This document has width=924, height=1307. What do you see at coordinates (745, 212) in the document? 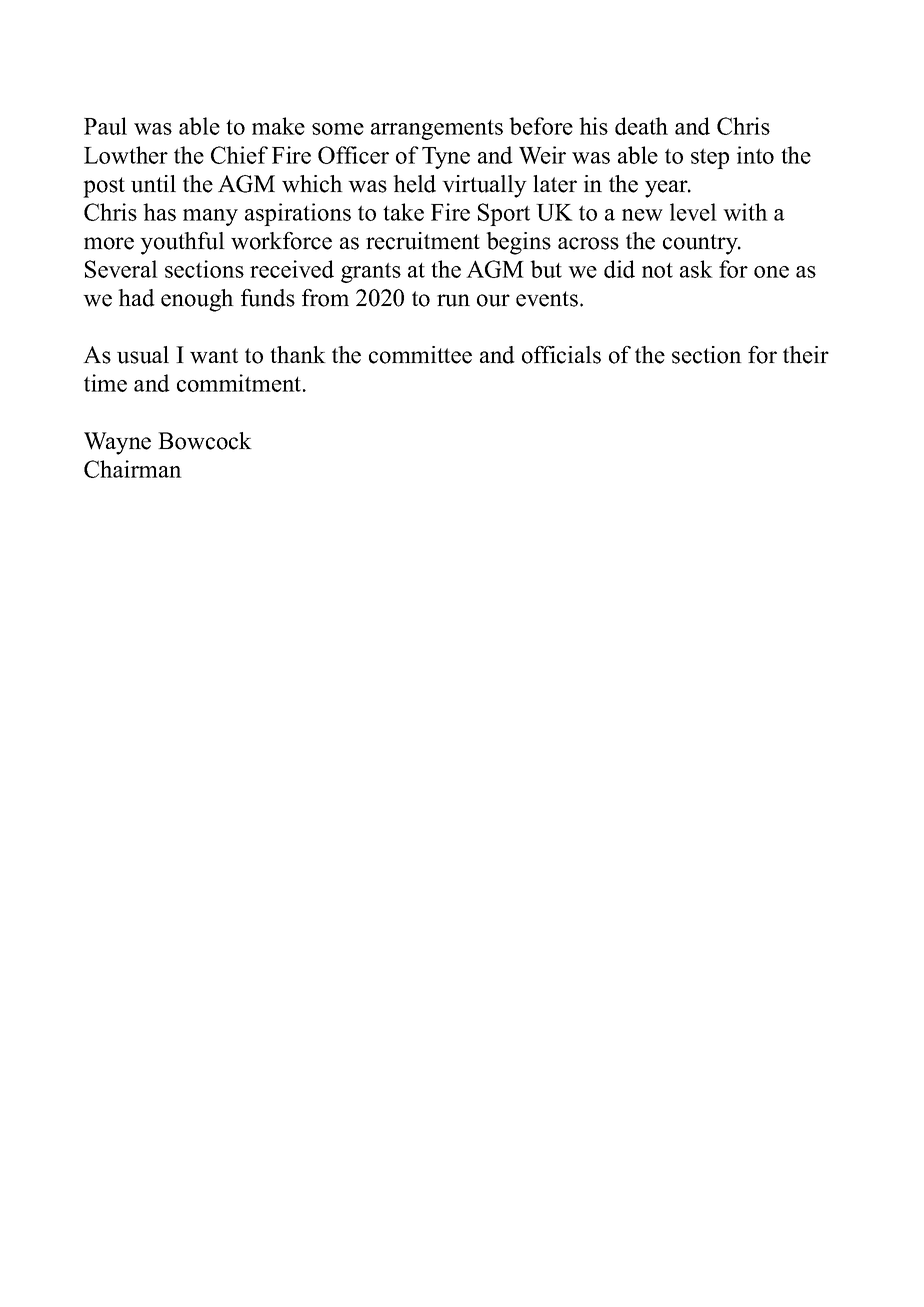
I see `with` at bounding box center [745, 212].
